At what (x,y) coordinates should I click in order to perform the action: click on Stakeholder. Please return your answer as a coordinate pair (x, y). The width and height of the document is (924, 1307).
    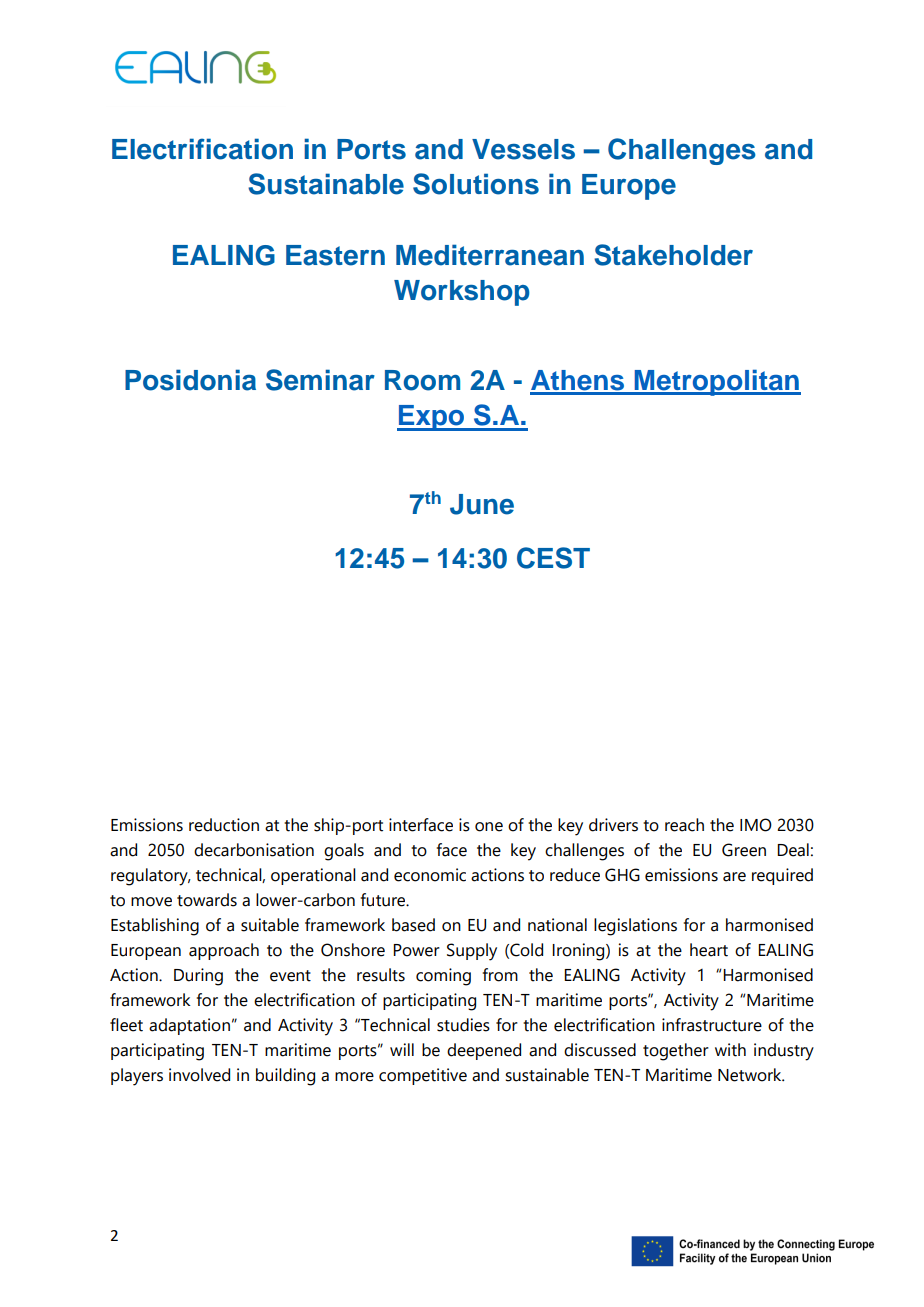
    Looking at the image, I should click on (673, 255).
